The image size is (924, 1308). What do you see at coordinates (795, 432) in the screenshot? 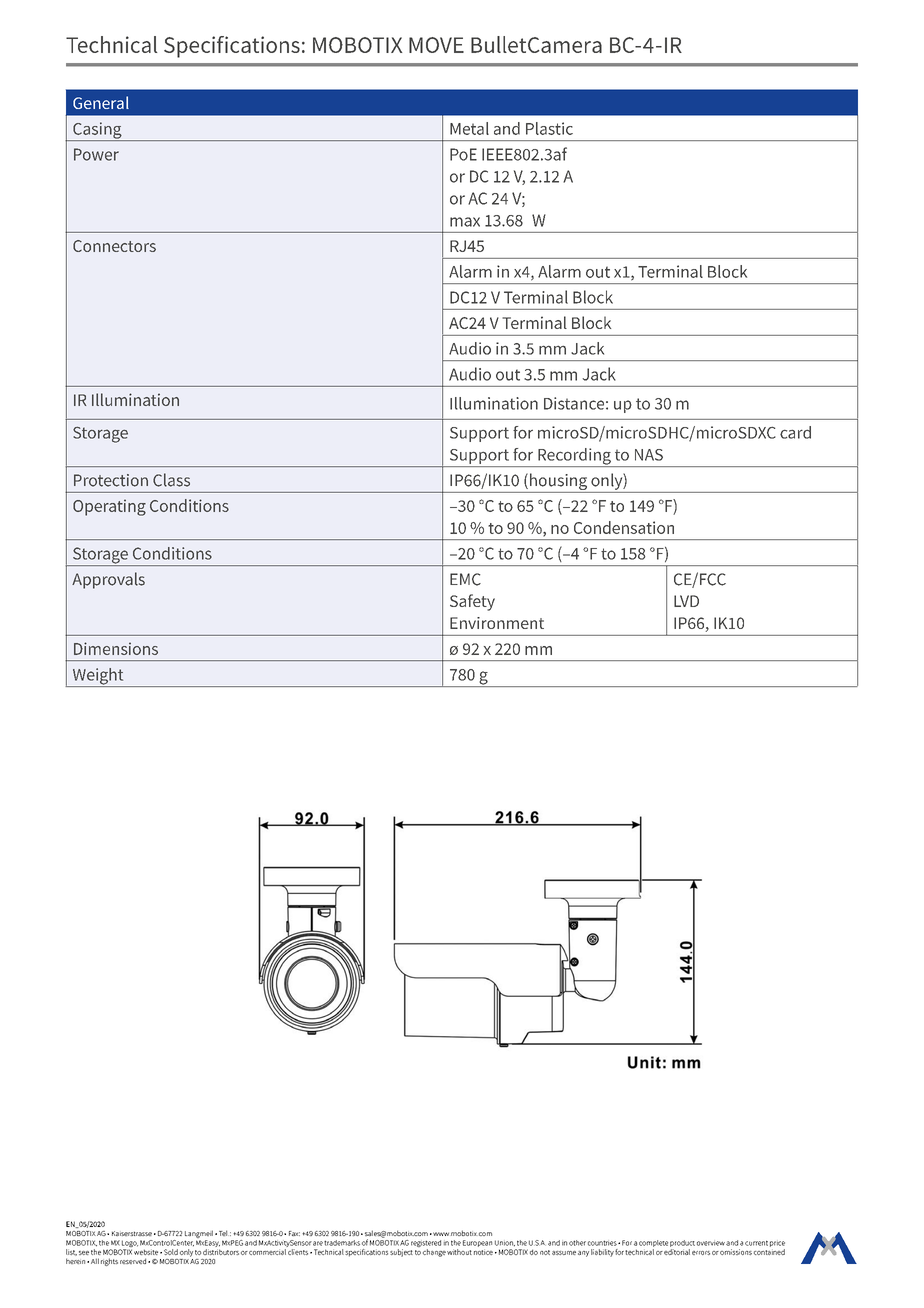
I see `card` at bounding box center [795, 432].
